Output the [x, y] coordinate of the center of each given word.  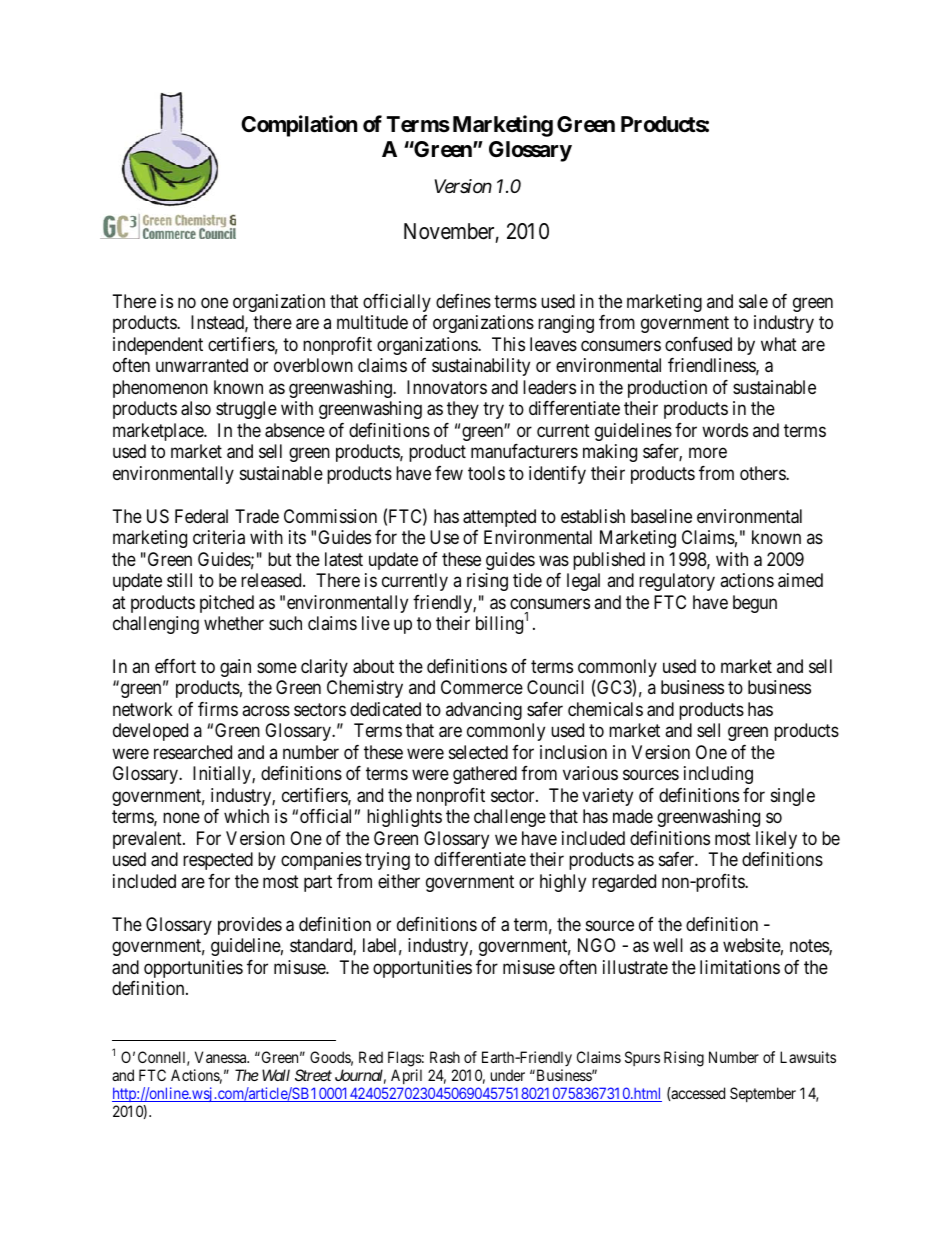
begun [755, 604]
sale [753, 301]
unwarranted [202, 365]
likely [776, 840]
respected [218, 861]
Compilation [299, 126]
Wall [276, 1075]
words [725, 430]
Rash [445, 1057]
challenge [510, 818]
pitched [227, 604]
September [763, 1094]
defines [463, 301]
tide [527, 580]
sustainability [481, 367]
